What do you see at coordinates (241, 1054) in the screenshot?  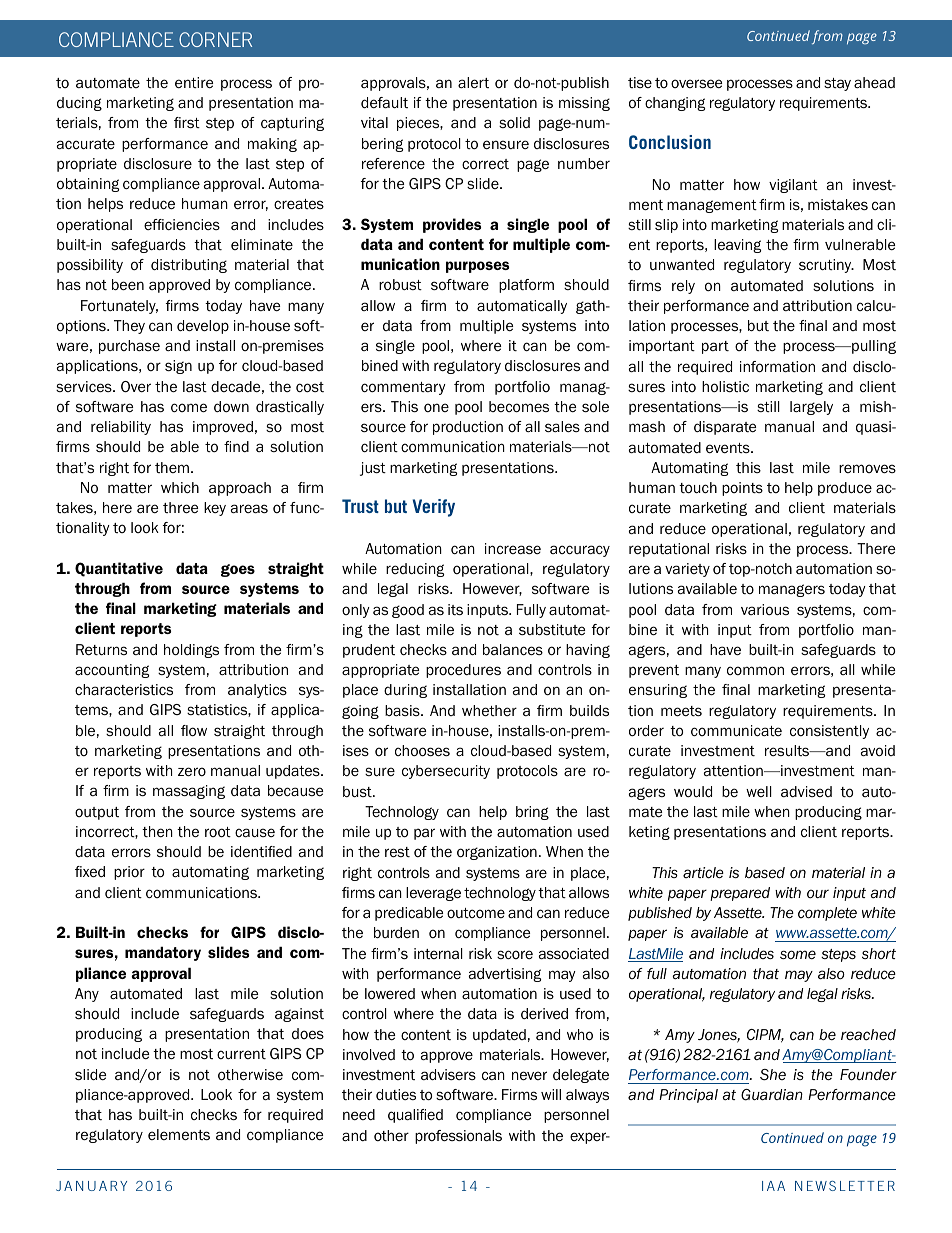 I see `current` at bounding box center [241, 1054].
